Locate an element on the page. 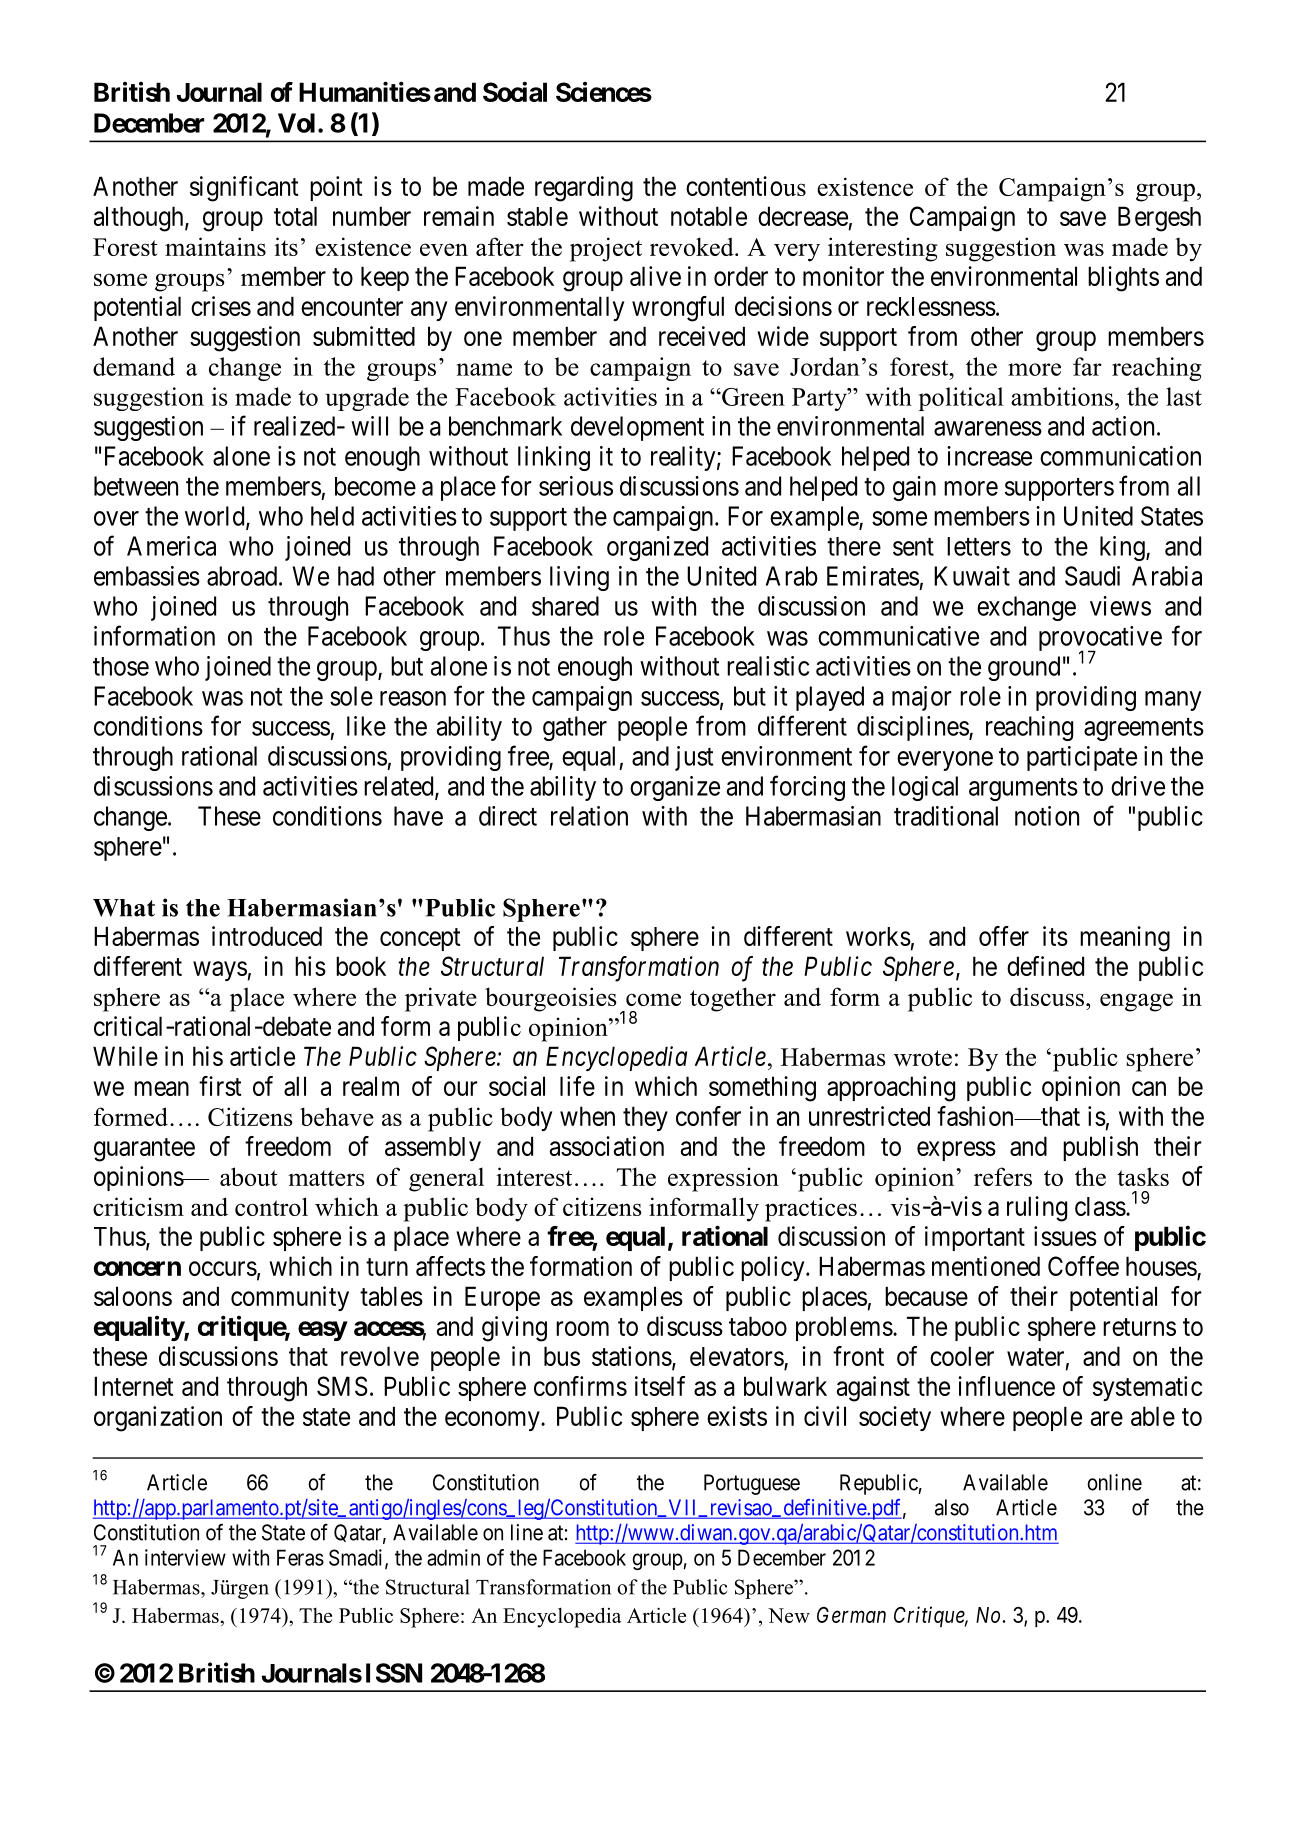 The width and height of the document is (1295, 1830). maintains is located at coordinates (215, 246).
